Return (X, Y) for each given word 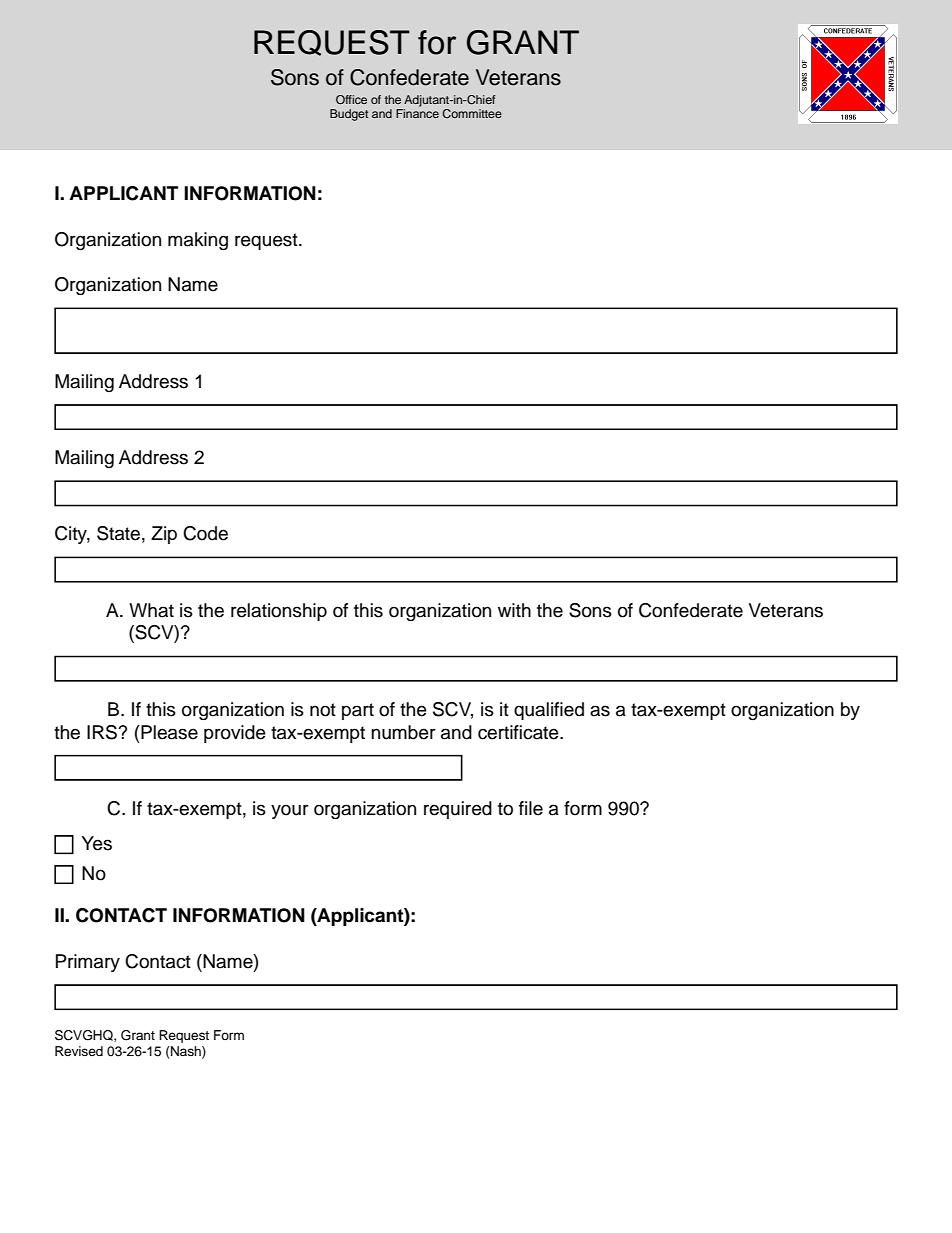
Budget (349, 115)
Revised (79, 1051)
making (198, 241)
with (514, 610)
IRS (103, 732)
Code (205, 533)
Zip (164, 535)
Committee (472, 113)
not (323, 710)
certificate (519, 732)
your (290, 811)
